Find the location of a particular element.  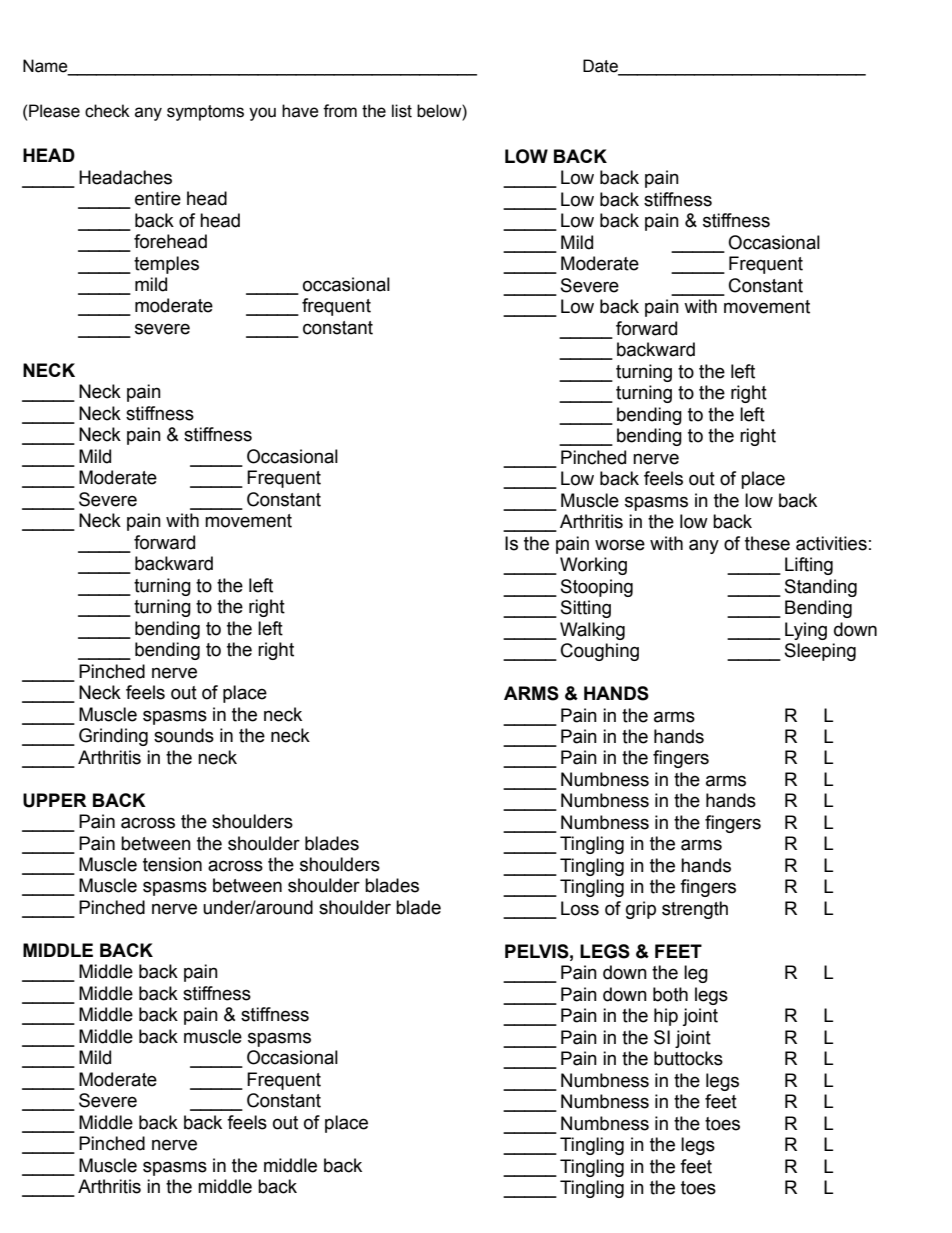

Grinding is located at coordinates (113, 737).
